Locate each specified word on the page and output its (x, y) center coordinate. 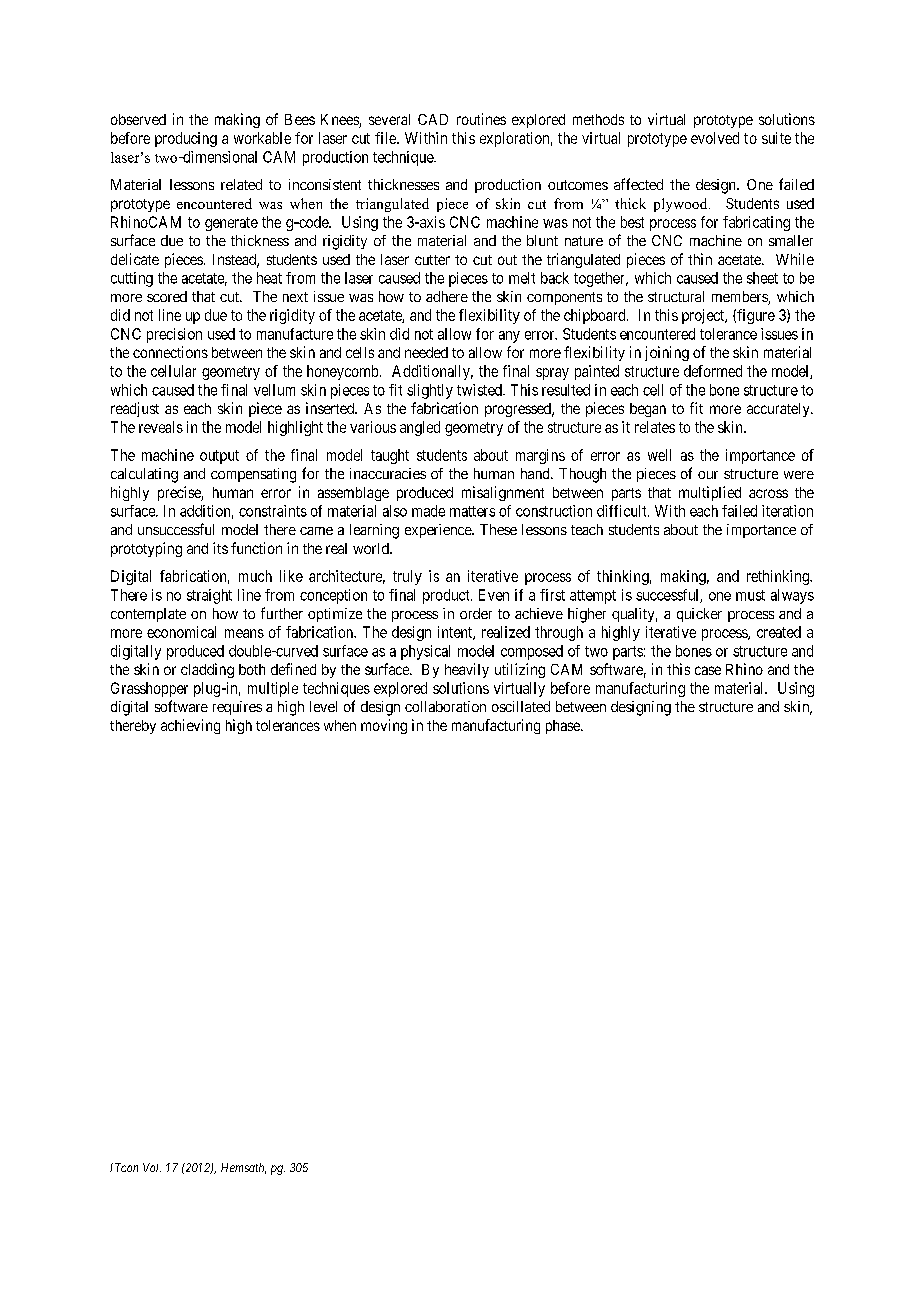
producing (186, 139)
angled (420, 428)
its (220, 548)
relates (655, 427)
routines (481, 119)
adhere (447, 296)
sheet (762, 278)
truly (407, 577)
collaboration (445, 706)
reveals (161, 427)
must (750, 595)
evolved (715, 138)
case (708, 670)
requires (237, 708)
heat (269, 278)
